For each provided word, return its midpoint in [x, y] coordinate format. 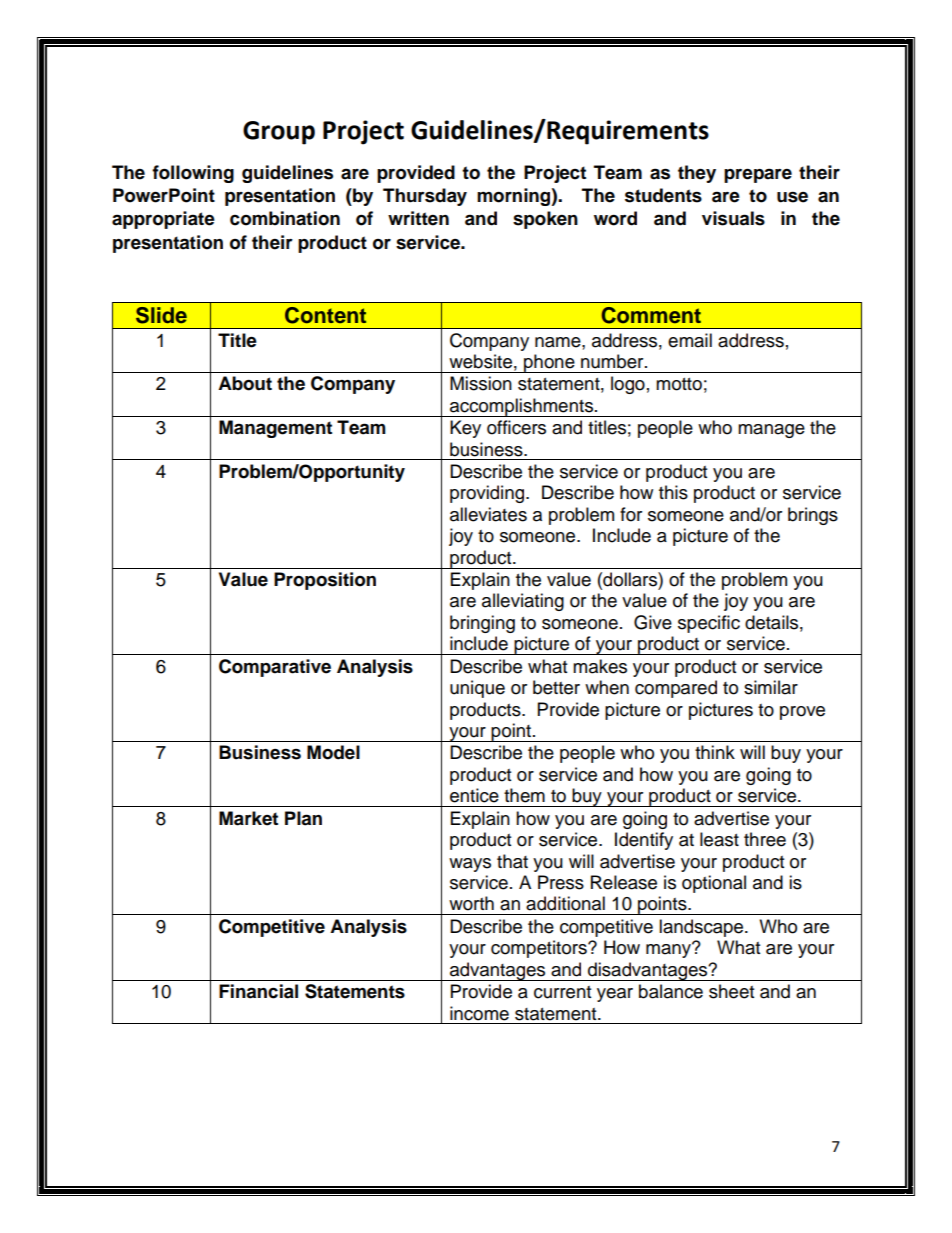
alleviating [523, 602]
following [193, 174]
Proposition [325, 581]
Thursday [425, 197]
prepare [758, 175]
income [479, 1013]
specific [709, 624]
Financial [258, 991]
